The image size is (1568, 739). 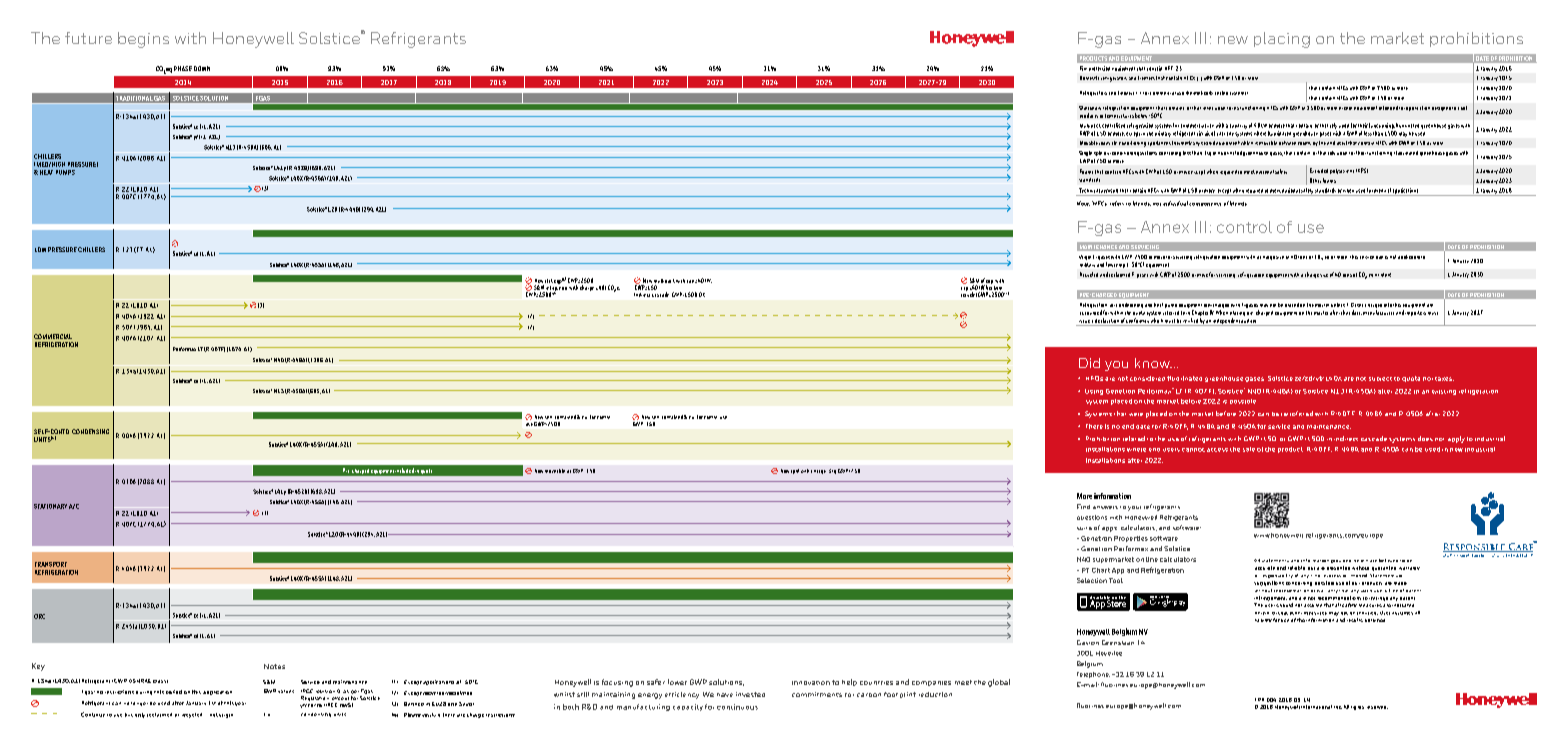 What do you see at coordinates (174, 692) in the image?
I see `period` at bounding box center [174, 692].
